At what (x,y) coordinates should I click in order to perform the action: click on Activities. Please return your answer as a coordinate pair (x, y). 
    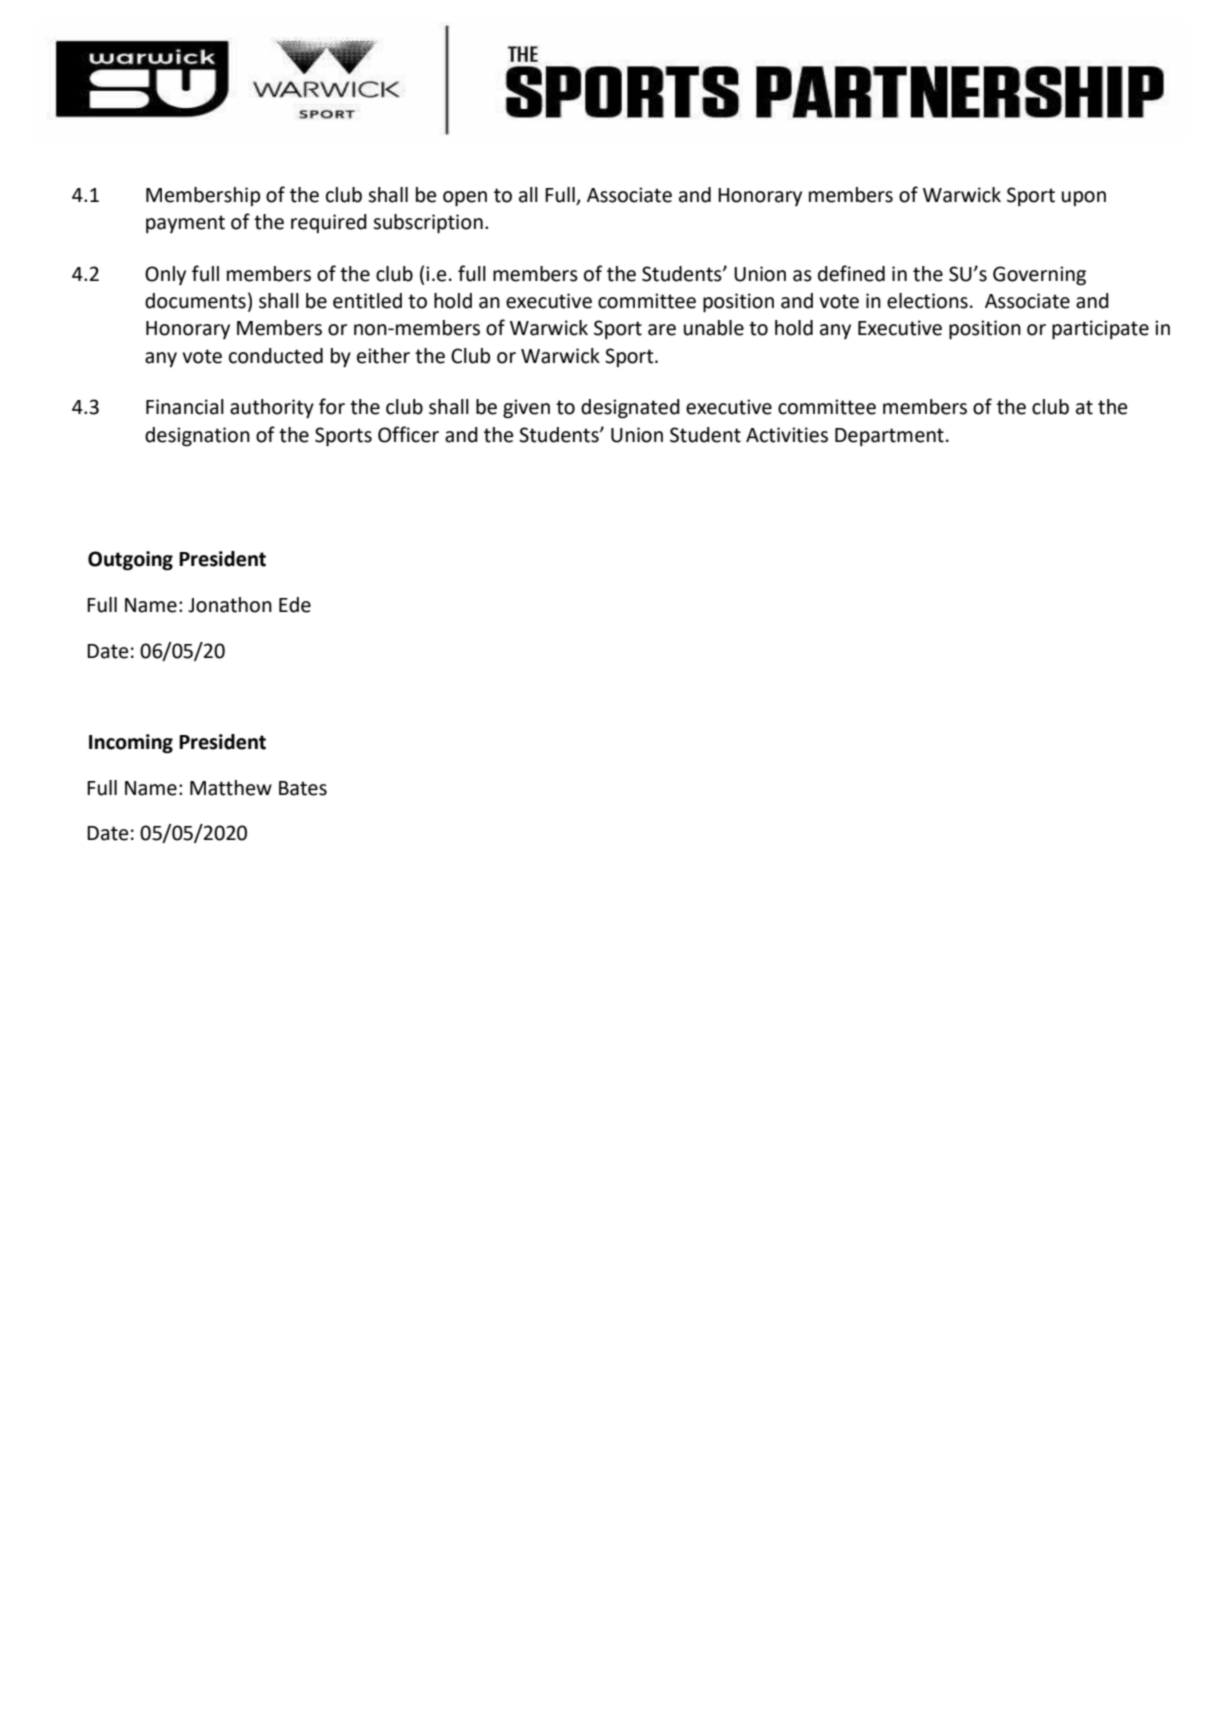
    Looking at the image, I should click on (787, 435).
